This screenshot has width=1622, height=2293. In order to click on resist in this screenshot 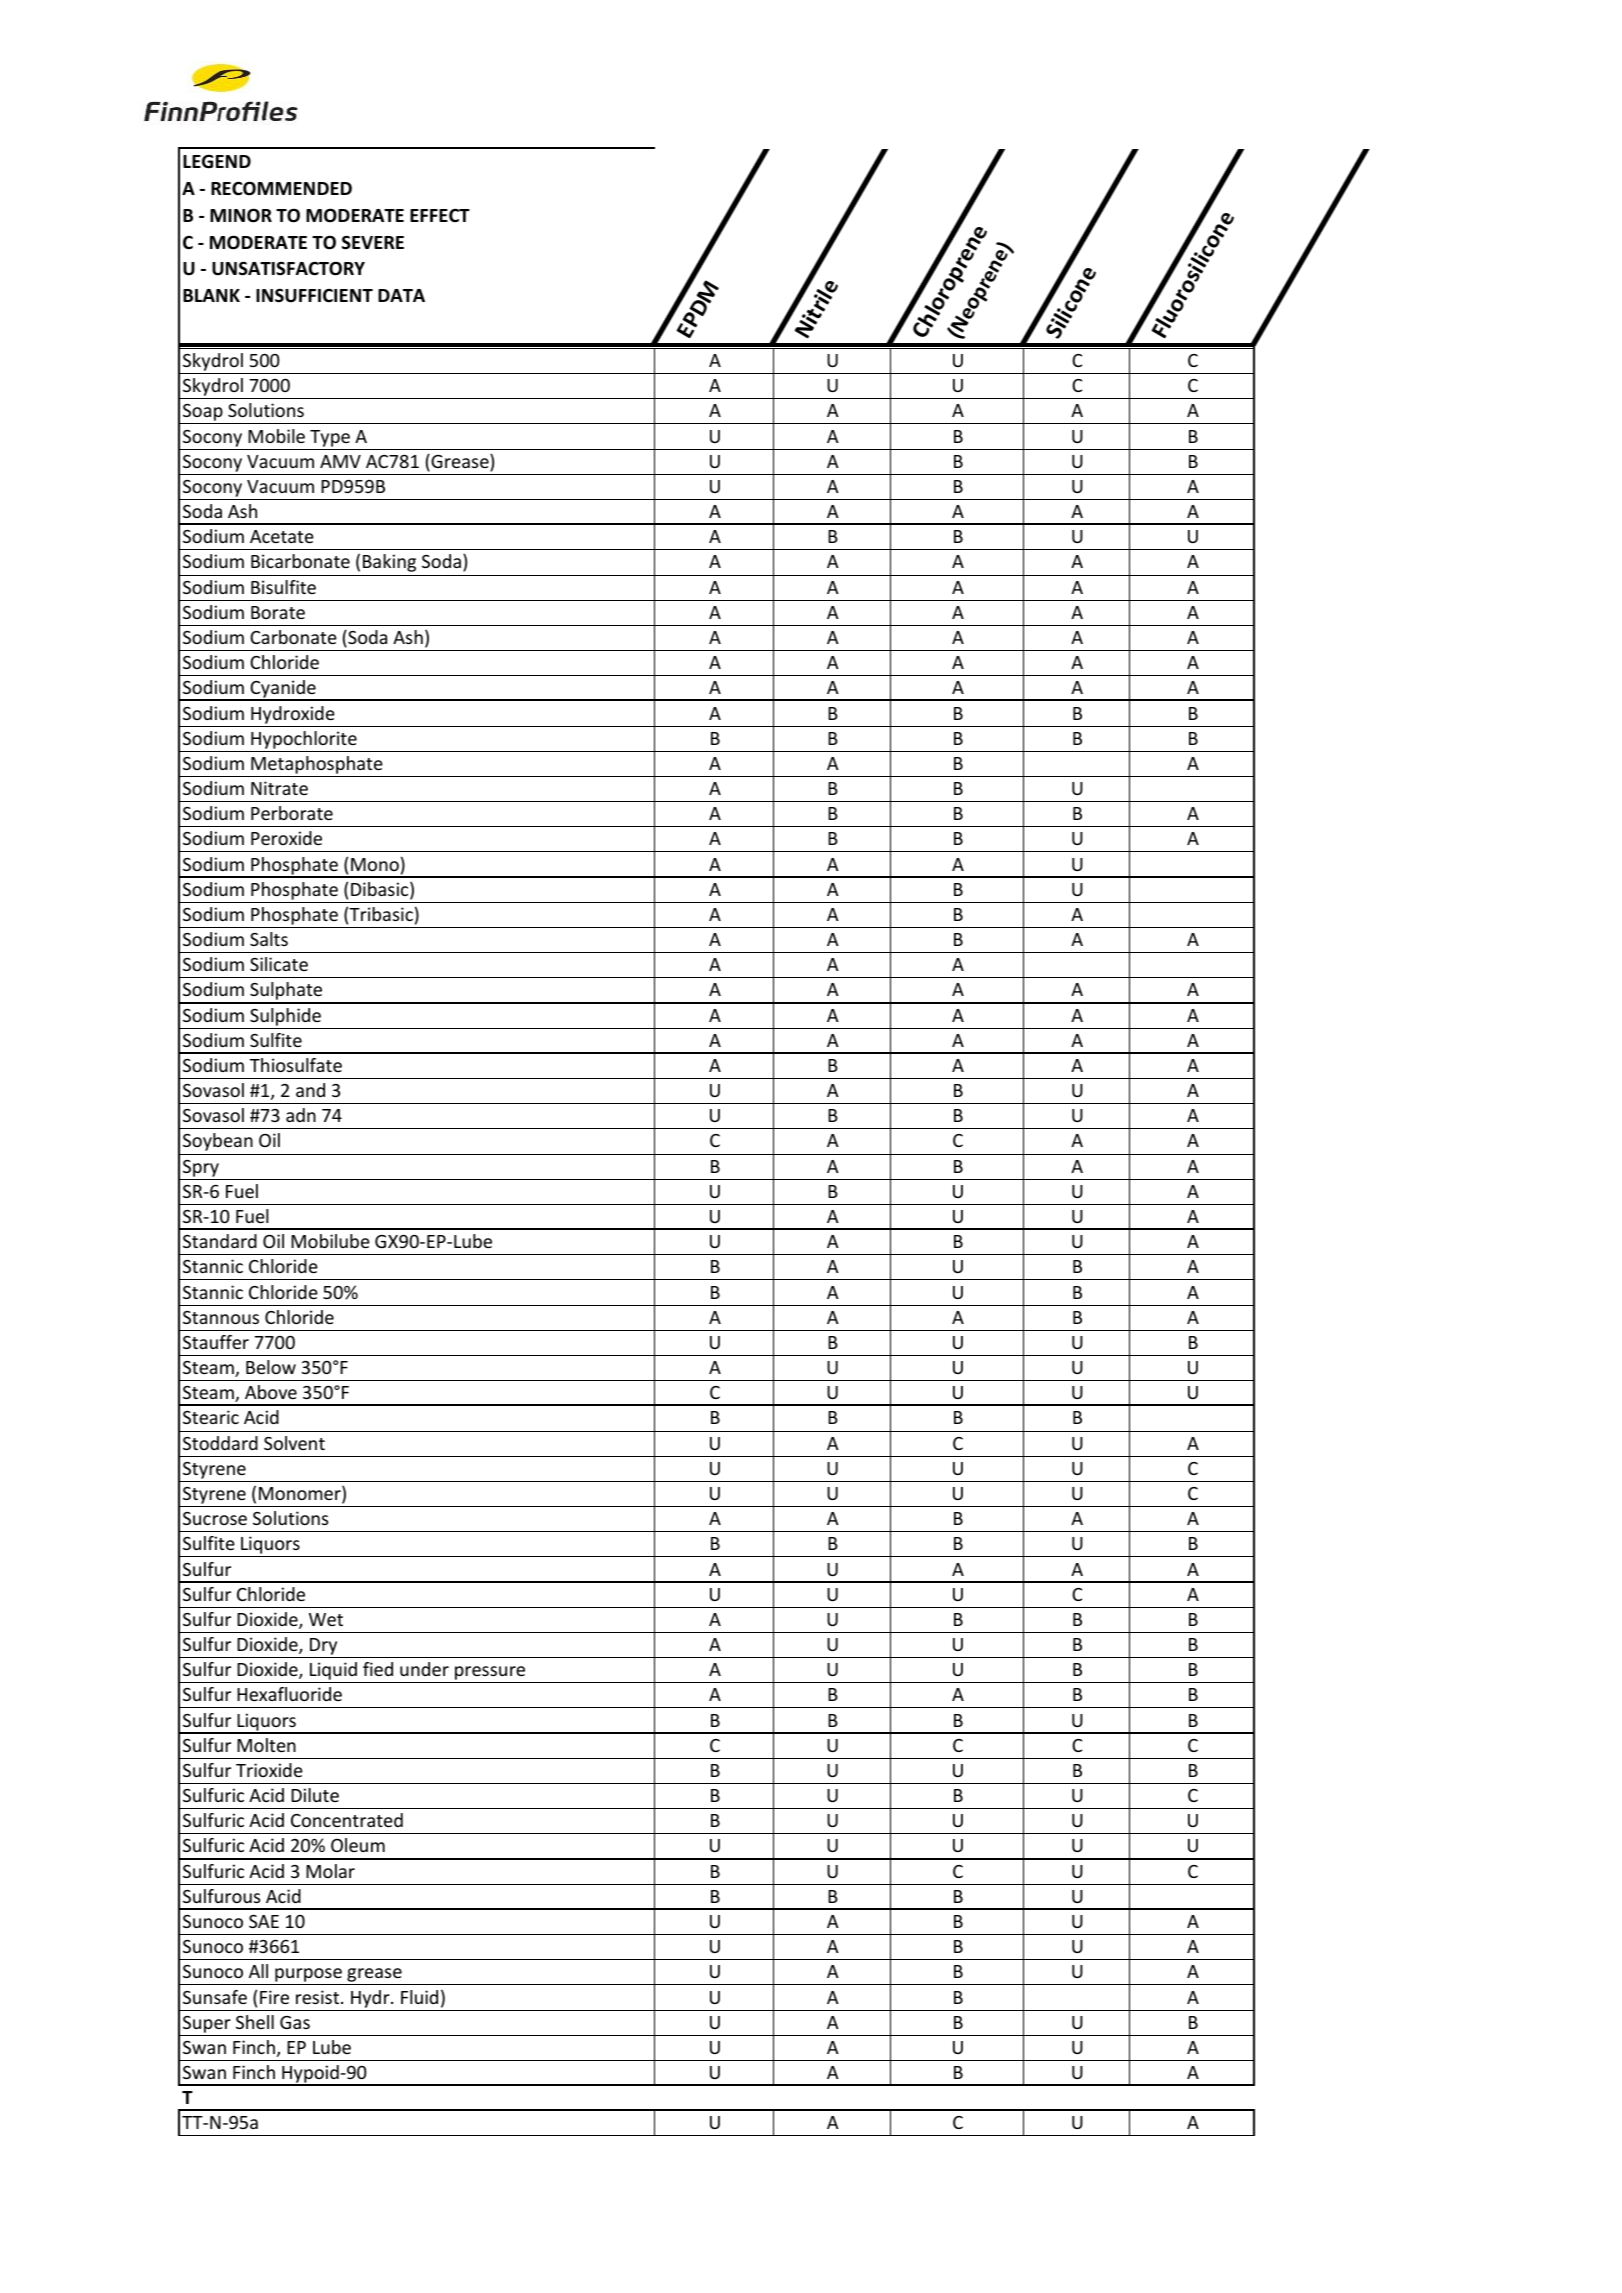, I will do `click(319, 1997)`.
